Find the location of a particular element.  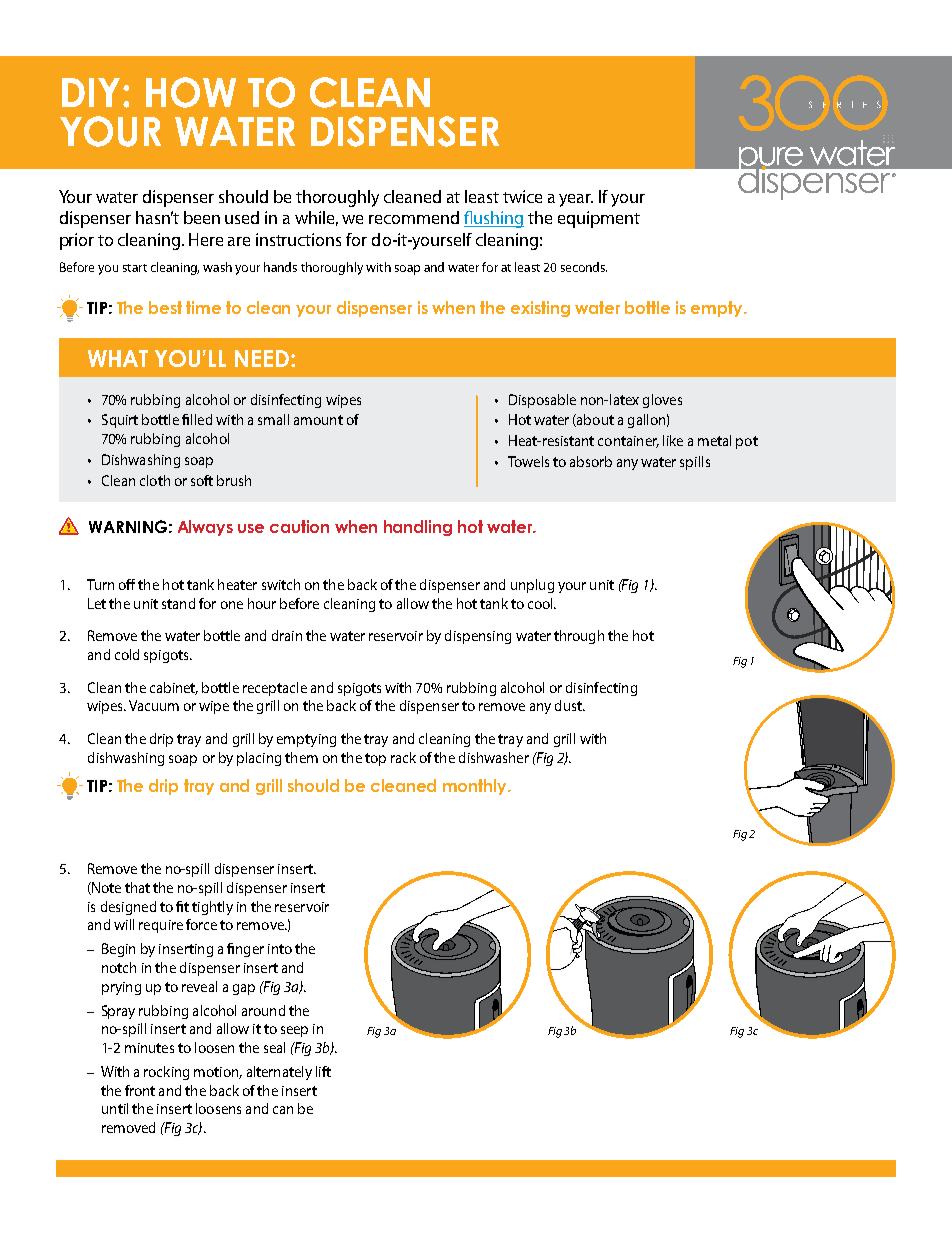

year is located at coordinates (576, 200).
